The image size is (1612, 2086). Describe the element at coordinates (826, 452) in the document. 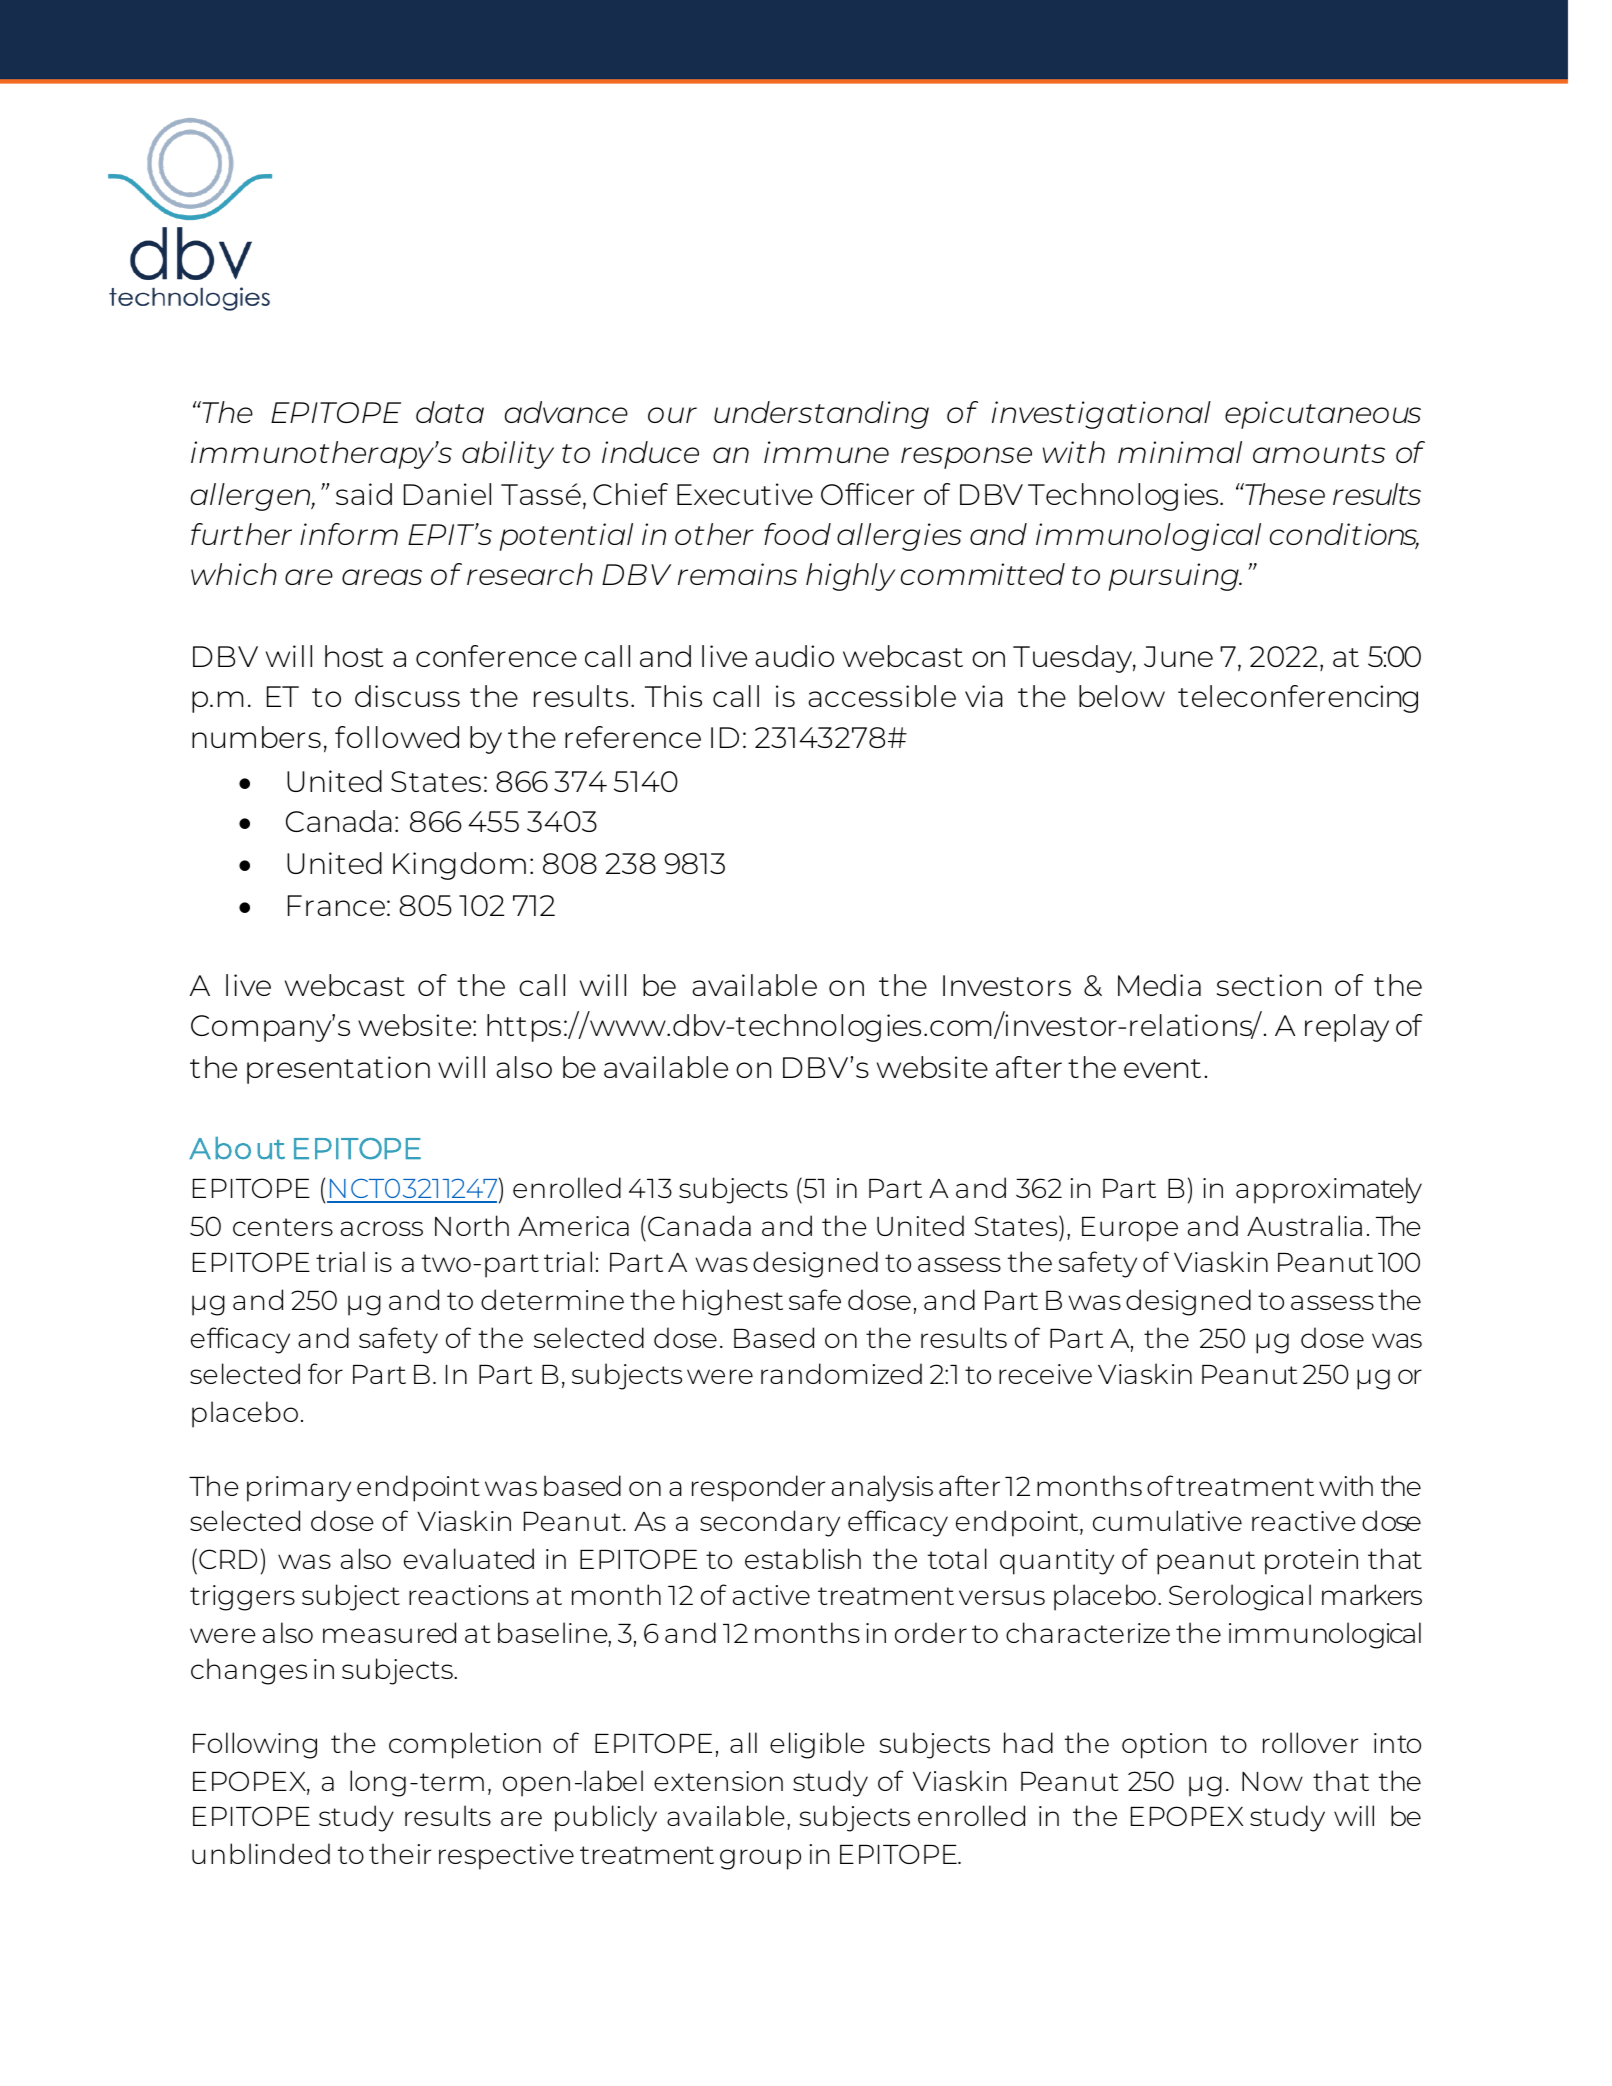

I see `immune` at that location.
